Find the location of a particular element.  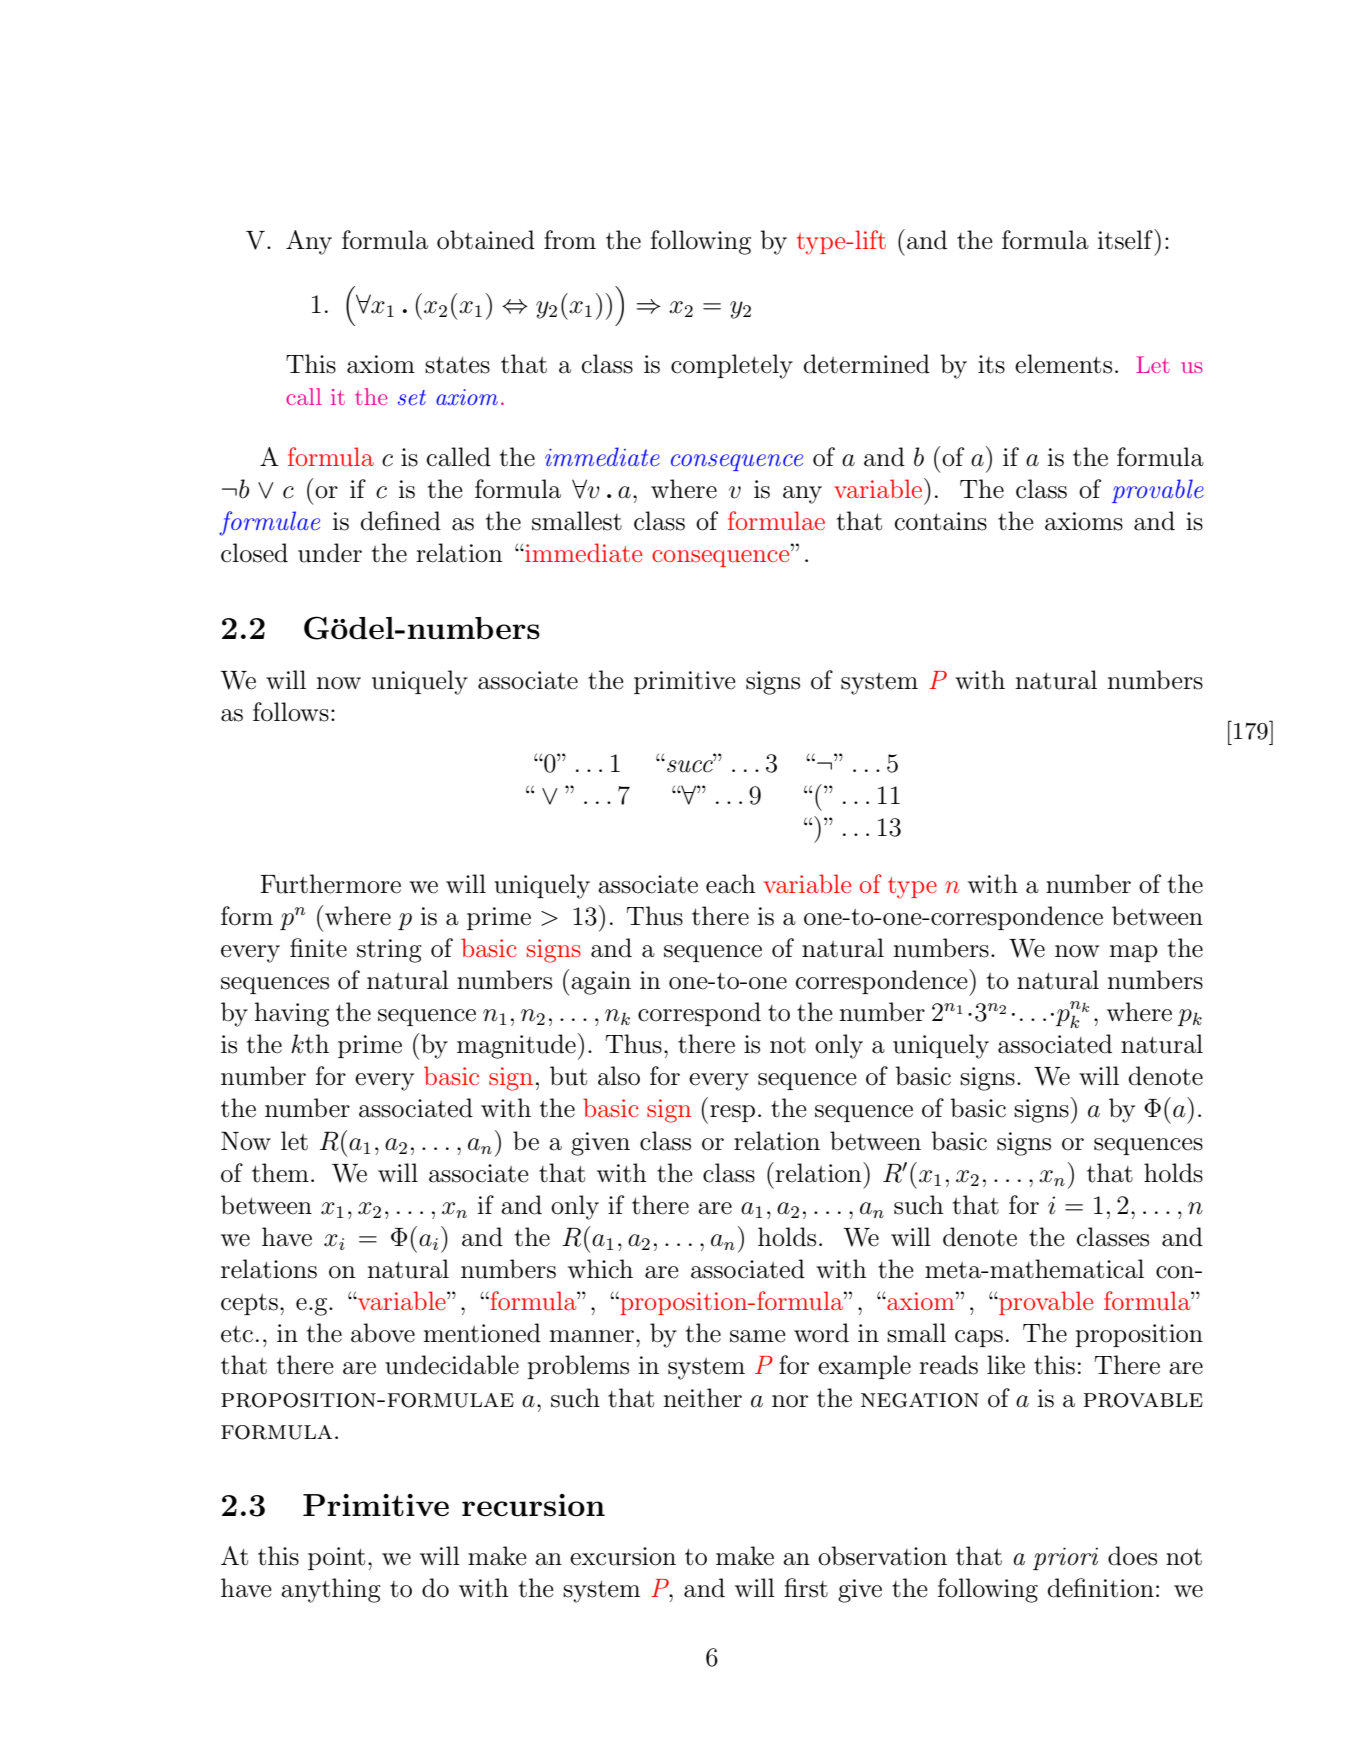

succ is located at coordinates (691, 766).
